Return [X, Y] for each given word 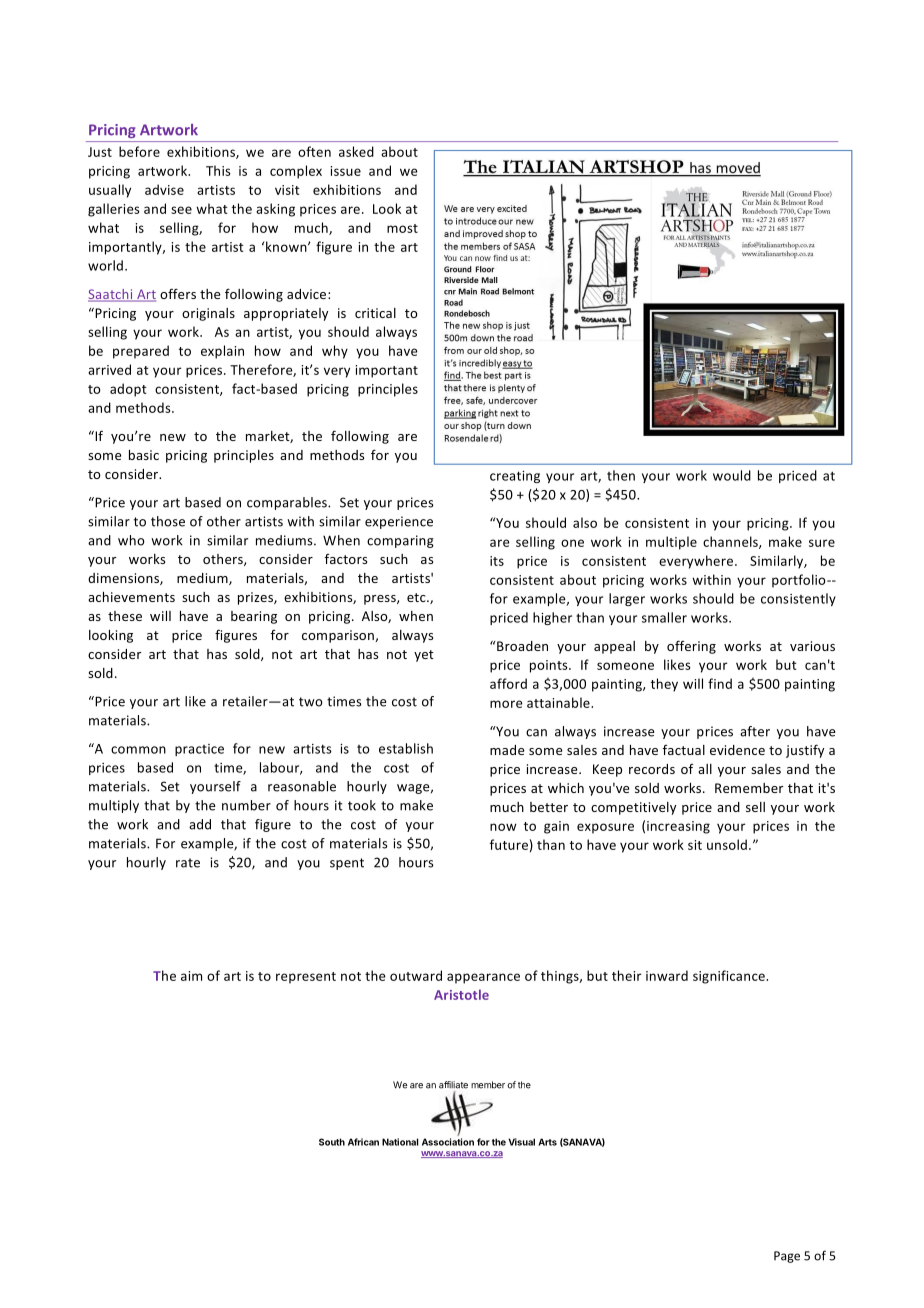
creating [515, 477]
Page [787, 1257]
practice [199, 750]
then [621, 475]
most [402, 228]
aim [191, 976]
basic [144, 455]
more [506, 704]
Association [448, 1142]
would [732, 475]
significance [730, 977]
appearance [483, 978]
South [332, 1142]
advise [164, 189]
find [720, 683]
